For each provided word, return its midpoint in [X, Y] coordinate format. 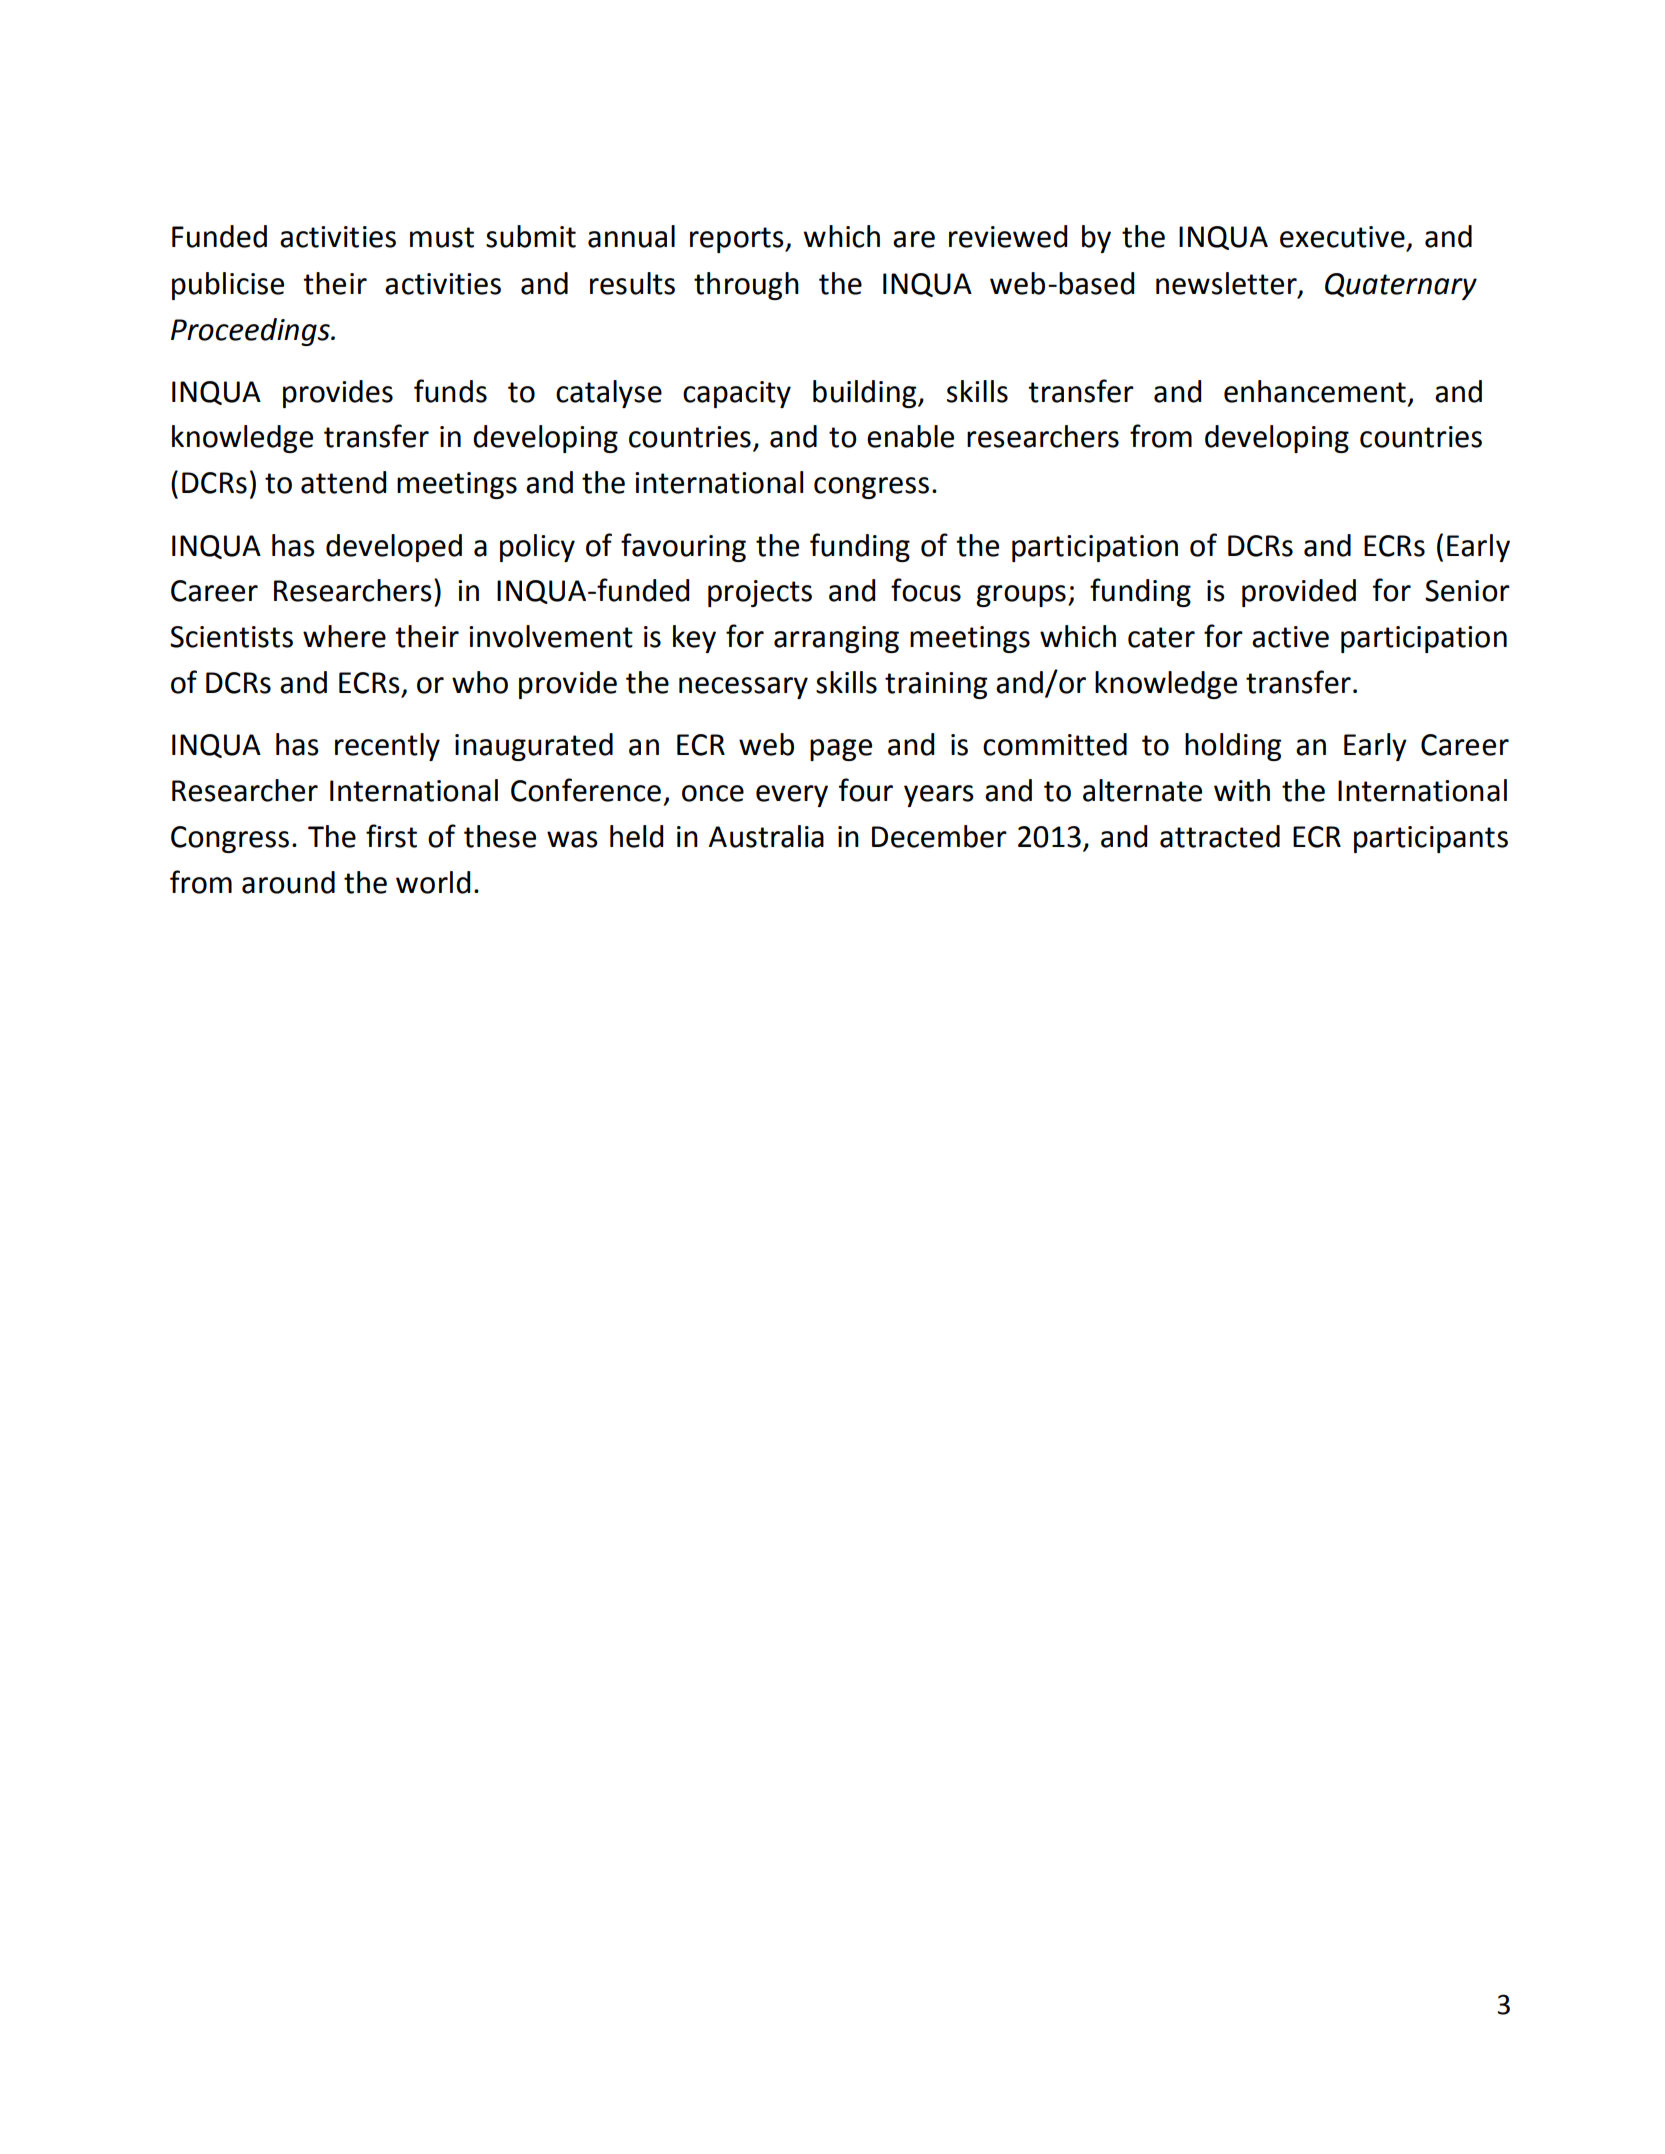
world [433, 882]
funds [450, 391]
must [442, 237]
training [936, 685]
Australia [766, 836]
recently [387, 747]
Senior [1467, 591]
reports [738, 240]
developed [394, 548]
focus [926, 590]
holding [1233, 747]
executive [1342, 237]
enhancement [1315, 391]
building [866, 394]
